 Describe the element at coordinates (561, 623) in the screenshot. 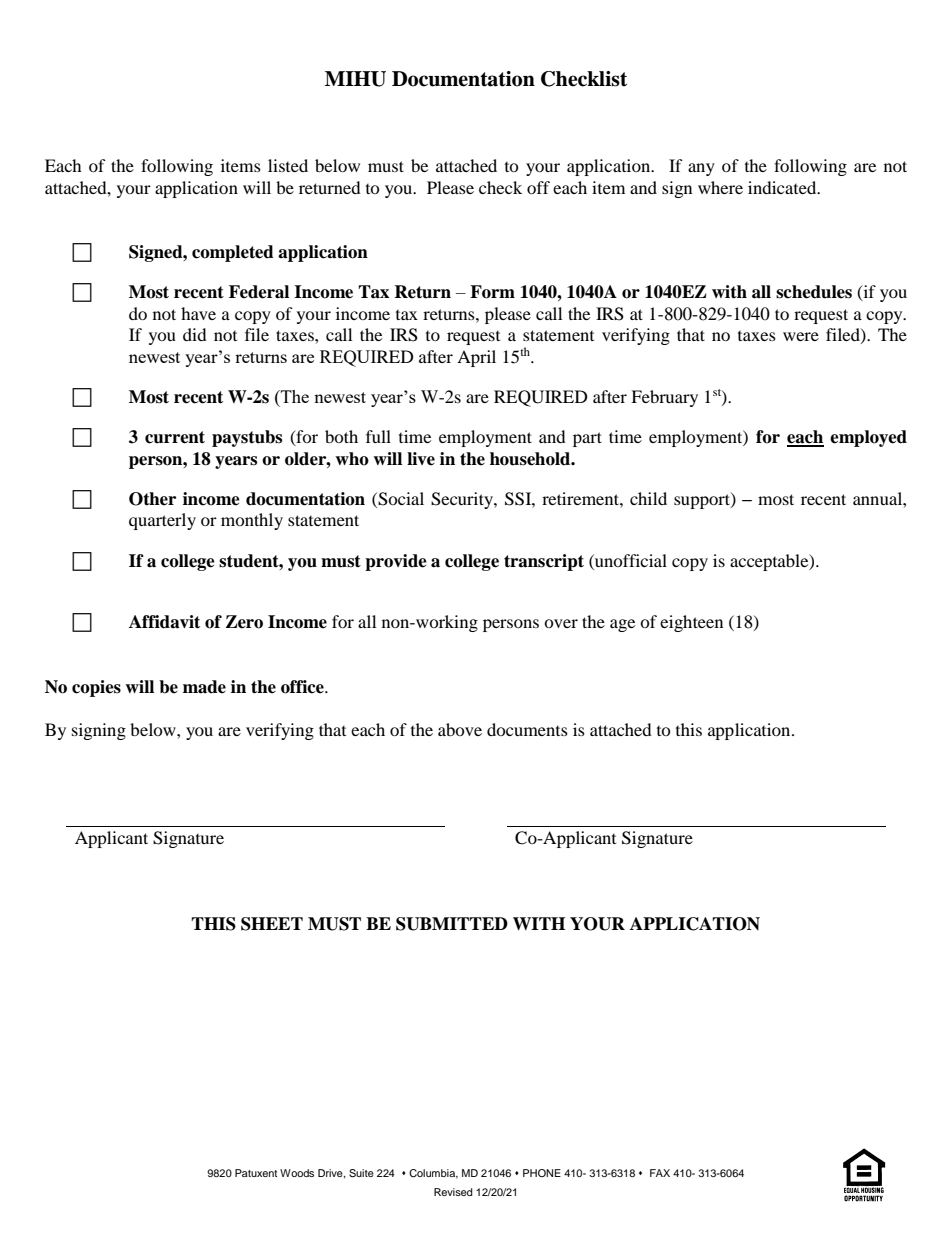

I see `over` at that location.
